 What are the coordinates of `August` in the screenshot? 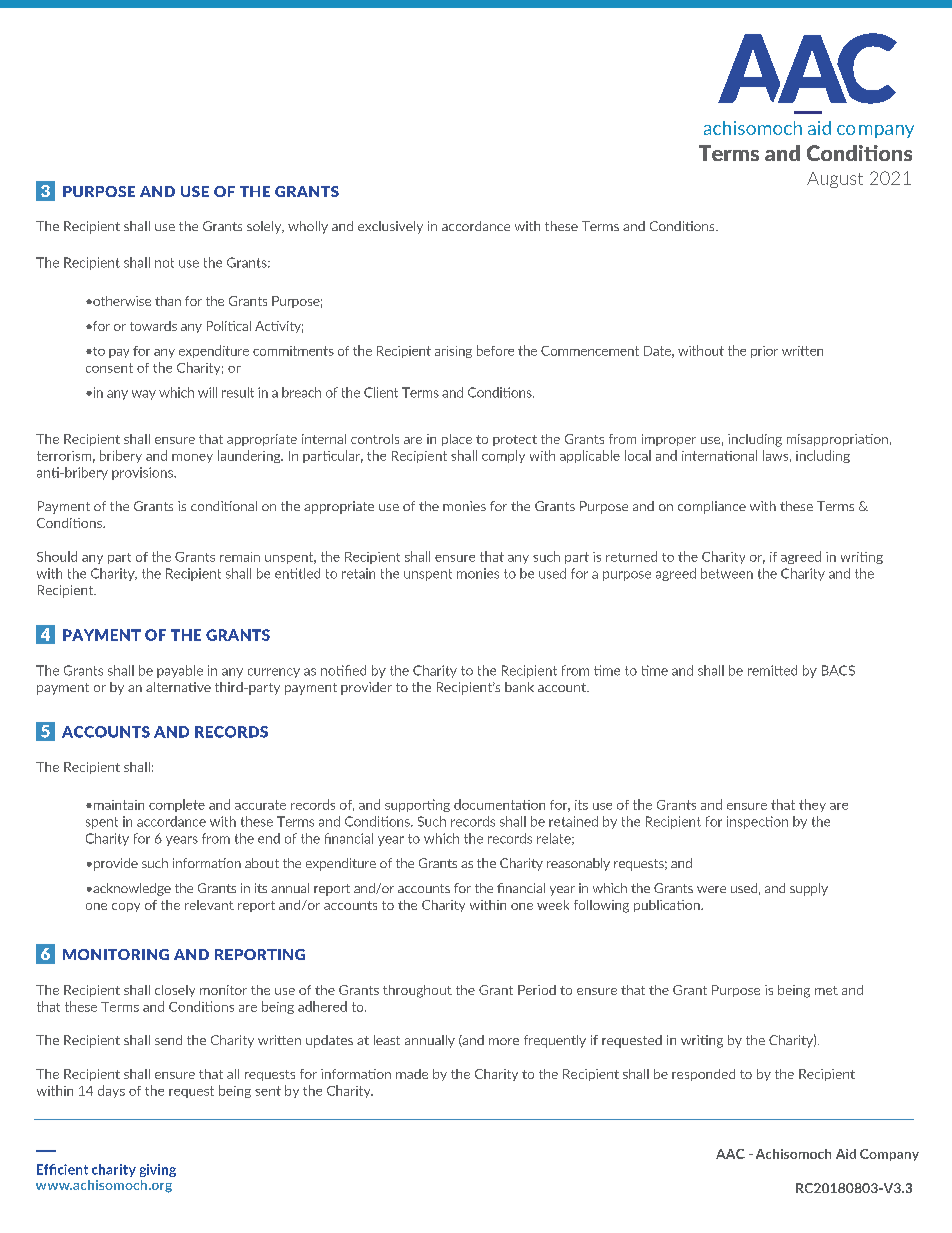 It's located at (835, 180).
